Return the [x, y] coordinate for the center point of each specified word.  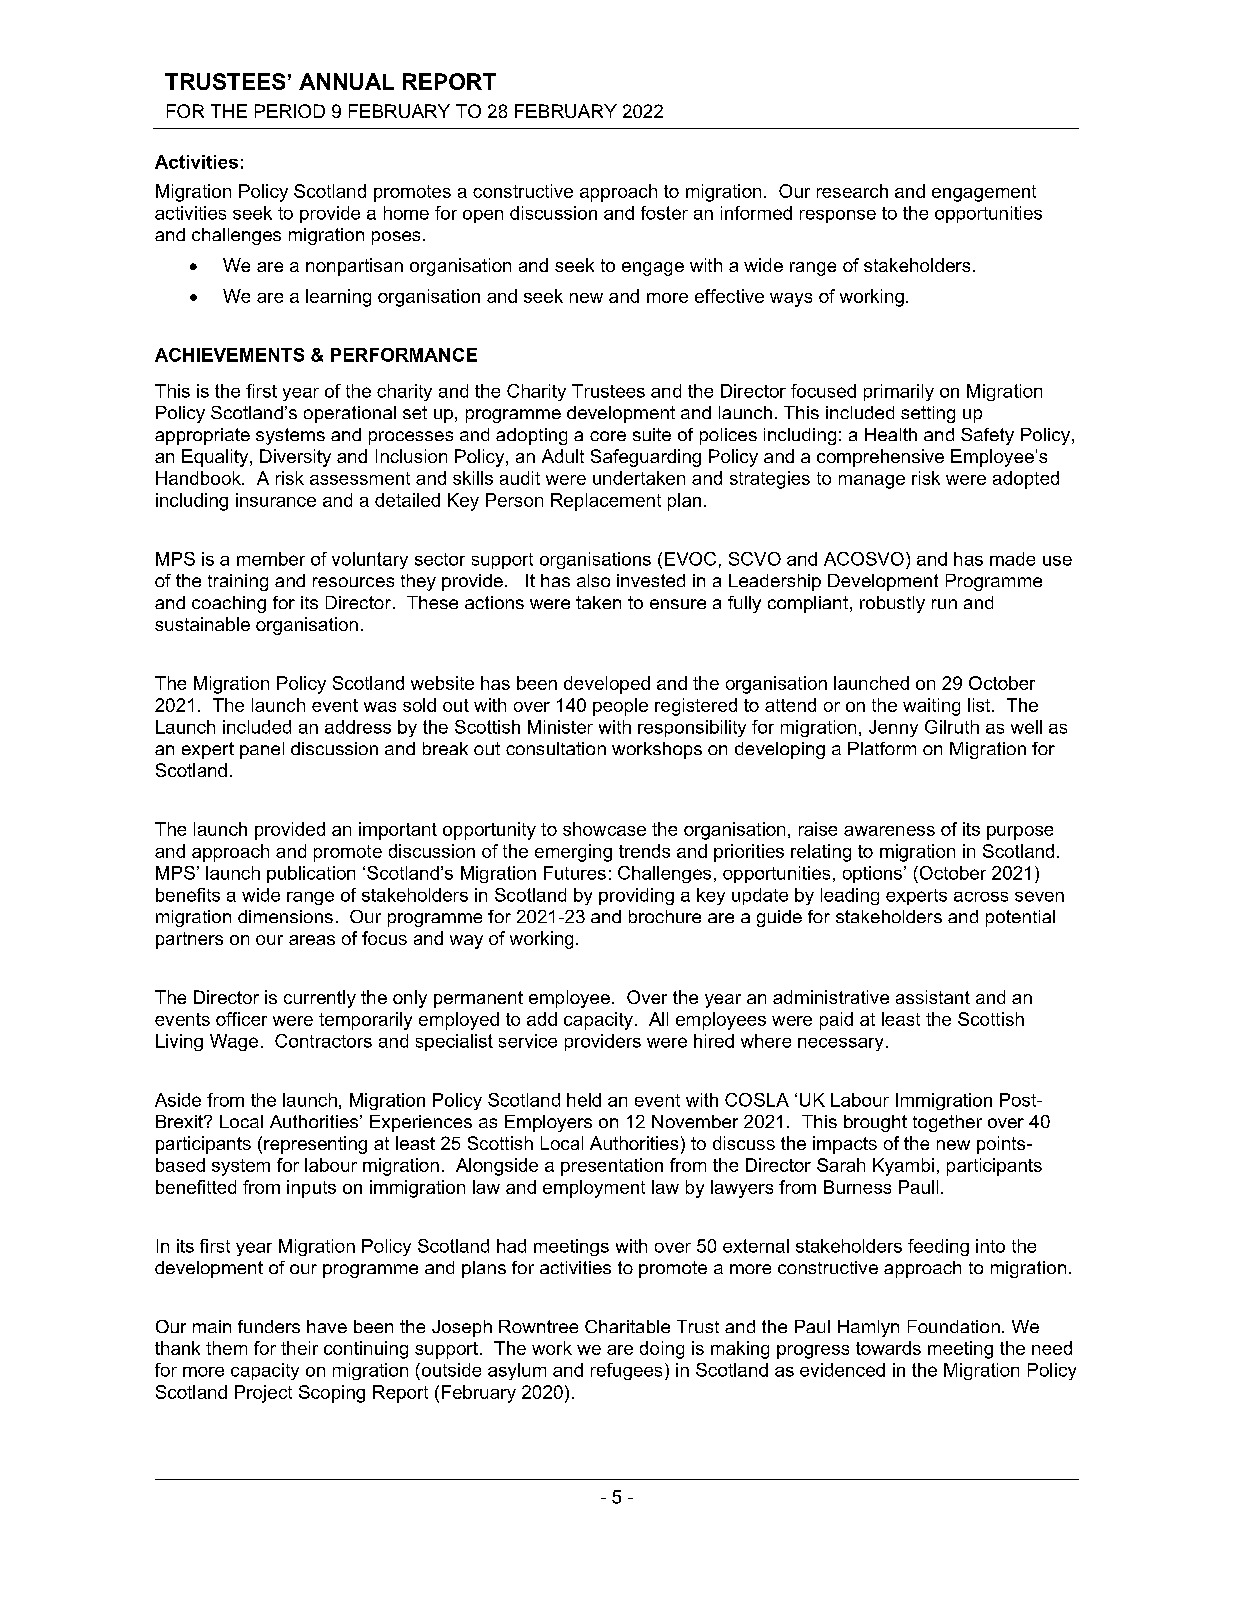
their [299, 1348]
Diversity [295, 458]
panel [262, 750]
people [620, 707]
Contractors [323, 1041]
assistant [933, 997]
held [584, 1100]
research [852, 191]
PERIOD [290, 111]
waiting [931, 707]
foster [664, 213]
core [608, 436]
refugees [626, 1371]
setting [928, 414]
